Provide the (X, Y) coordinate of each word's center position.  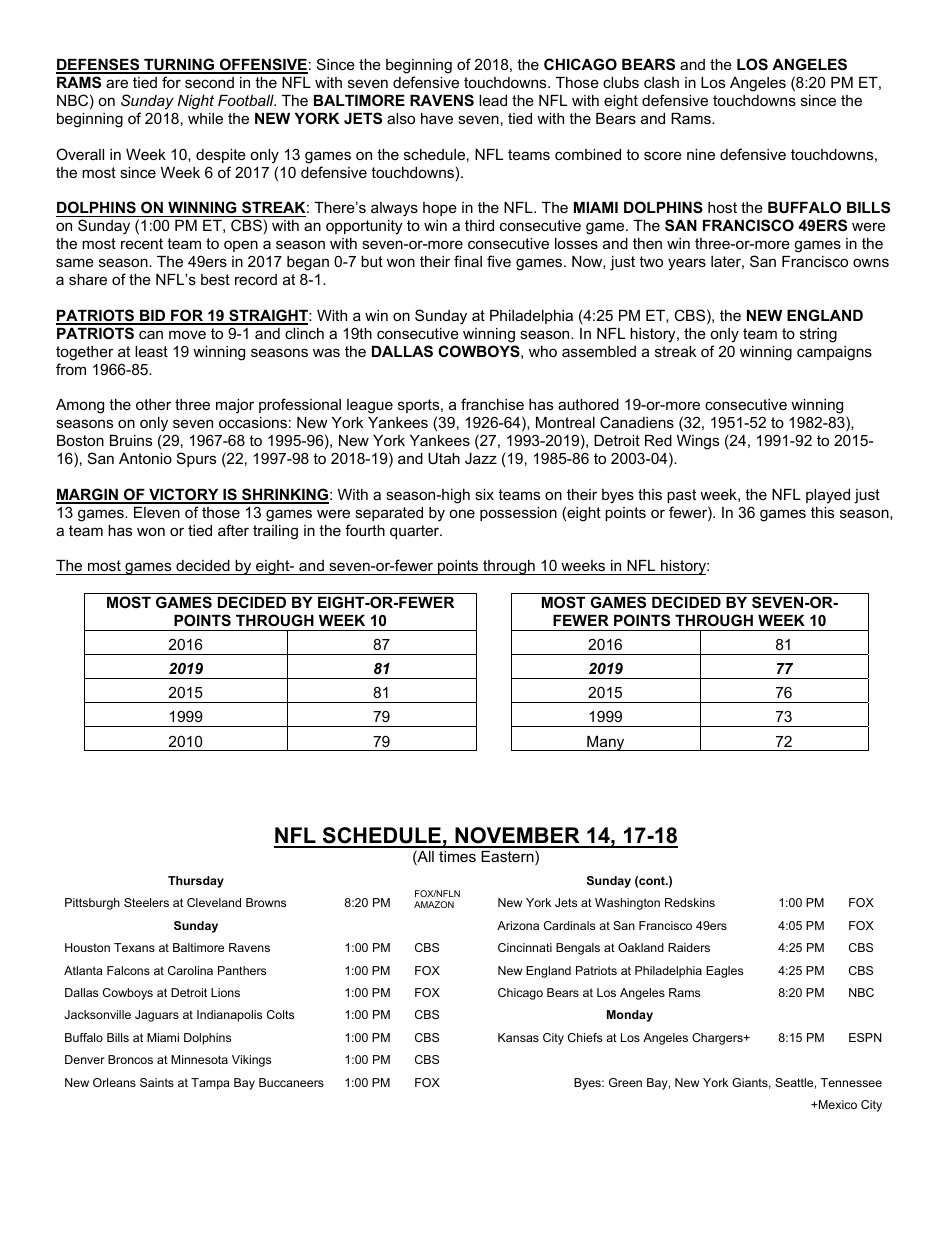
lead (493, 100)
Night (196, 102)
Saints (157, 1082)
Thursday (196, 882)
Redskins (690, 902)
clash (661, 82)
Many (606, 743)
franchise (492, 404)
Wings (698, 442)
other (153, 404)
